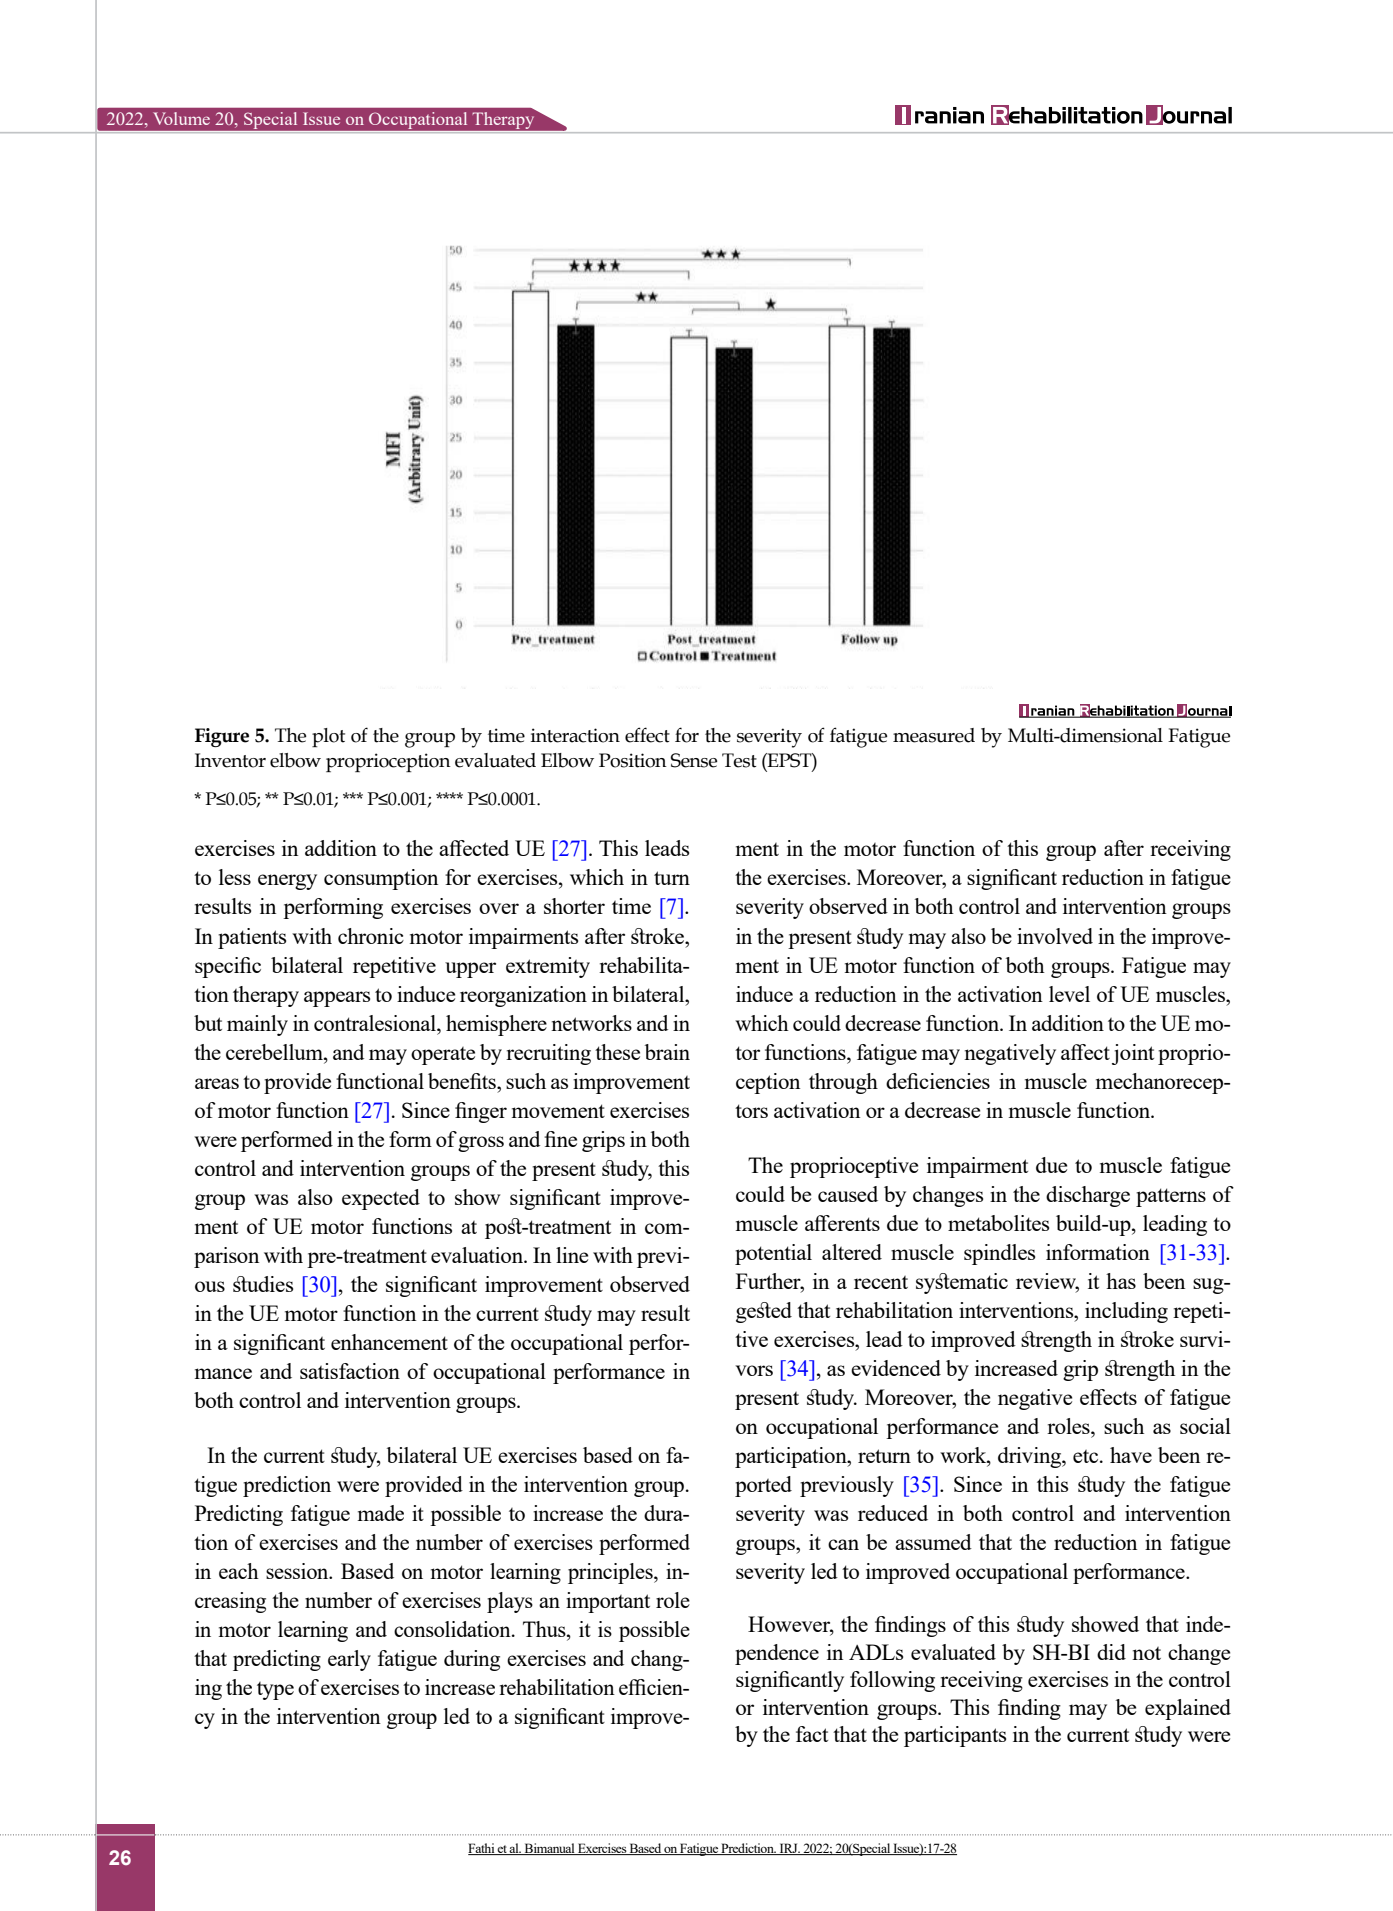 This page has height=1911, width=1393. What do you see at coordinates (694, 760) in the page?
I see `Sense` at bounding box center [694, 760].
